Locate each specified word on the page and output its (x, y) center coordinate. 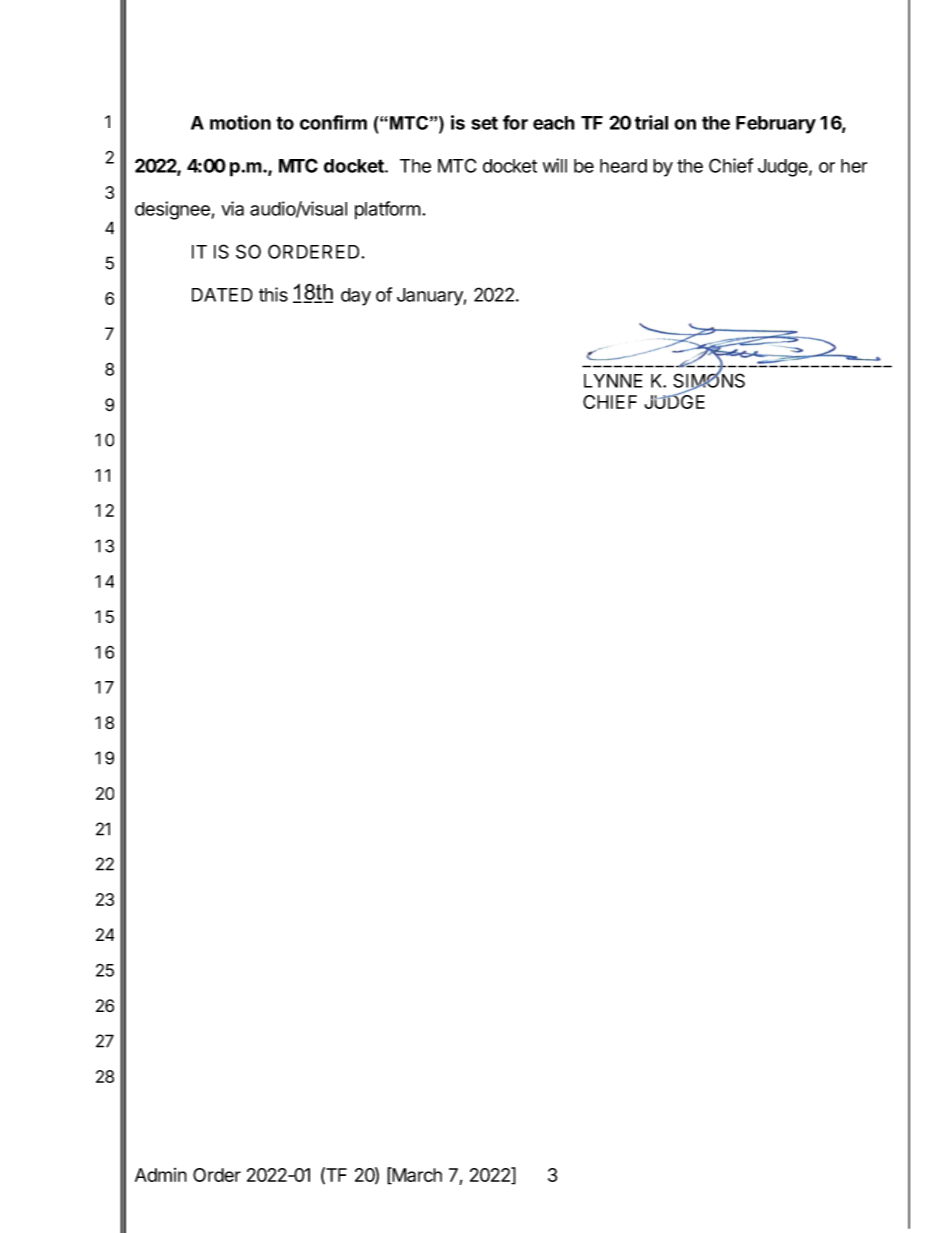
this (273, 294)
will (555, 165)
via (232, 208)
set (484, 123)
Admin (161, 1175)
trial (651, 122)
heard (623, 166)
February (776, 125)
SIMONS (709, 380)
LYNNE (613, 381)
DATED (222, 295)
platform (388, 210)
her (854, 166)
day (356, 297)
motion (240, 122)
